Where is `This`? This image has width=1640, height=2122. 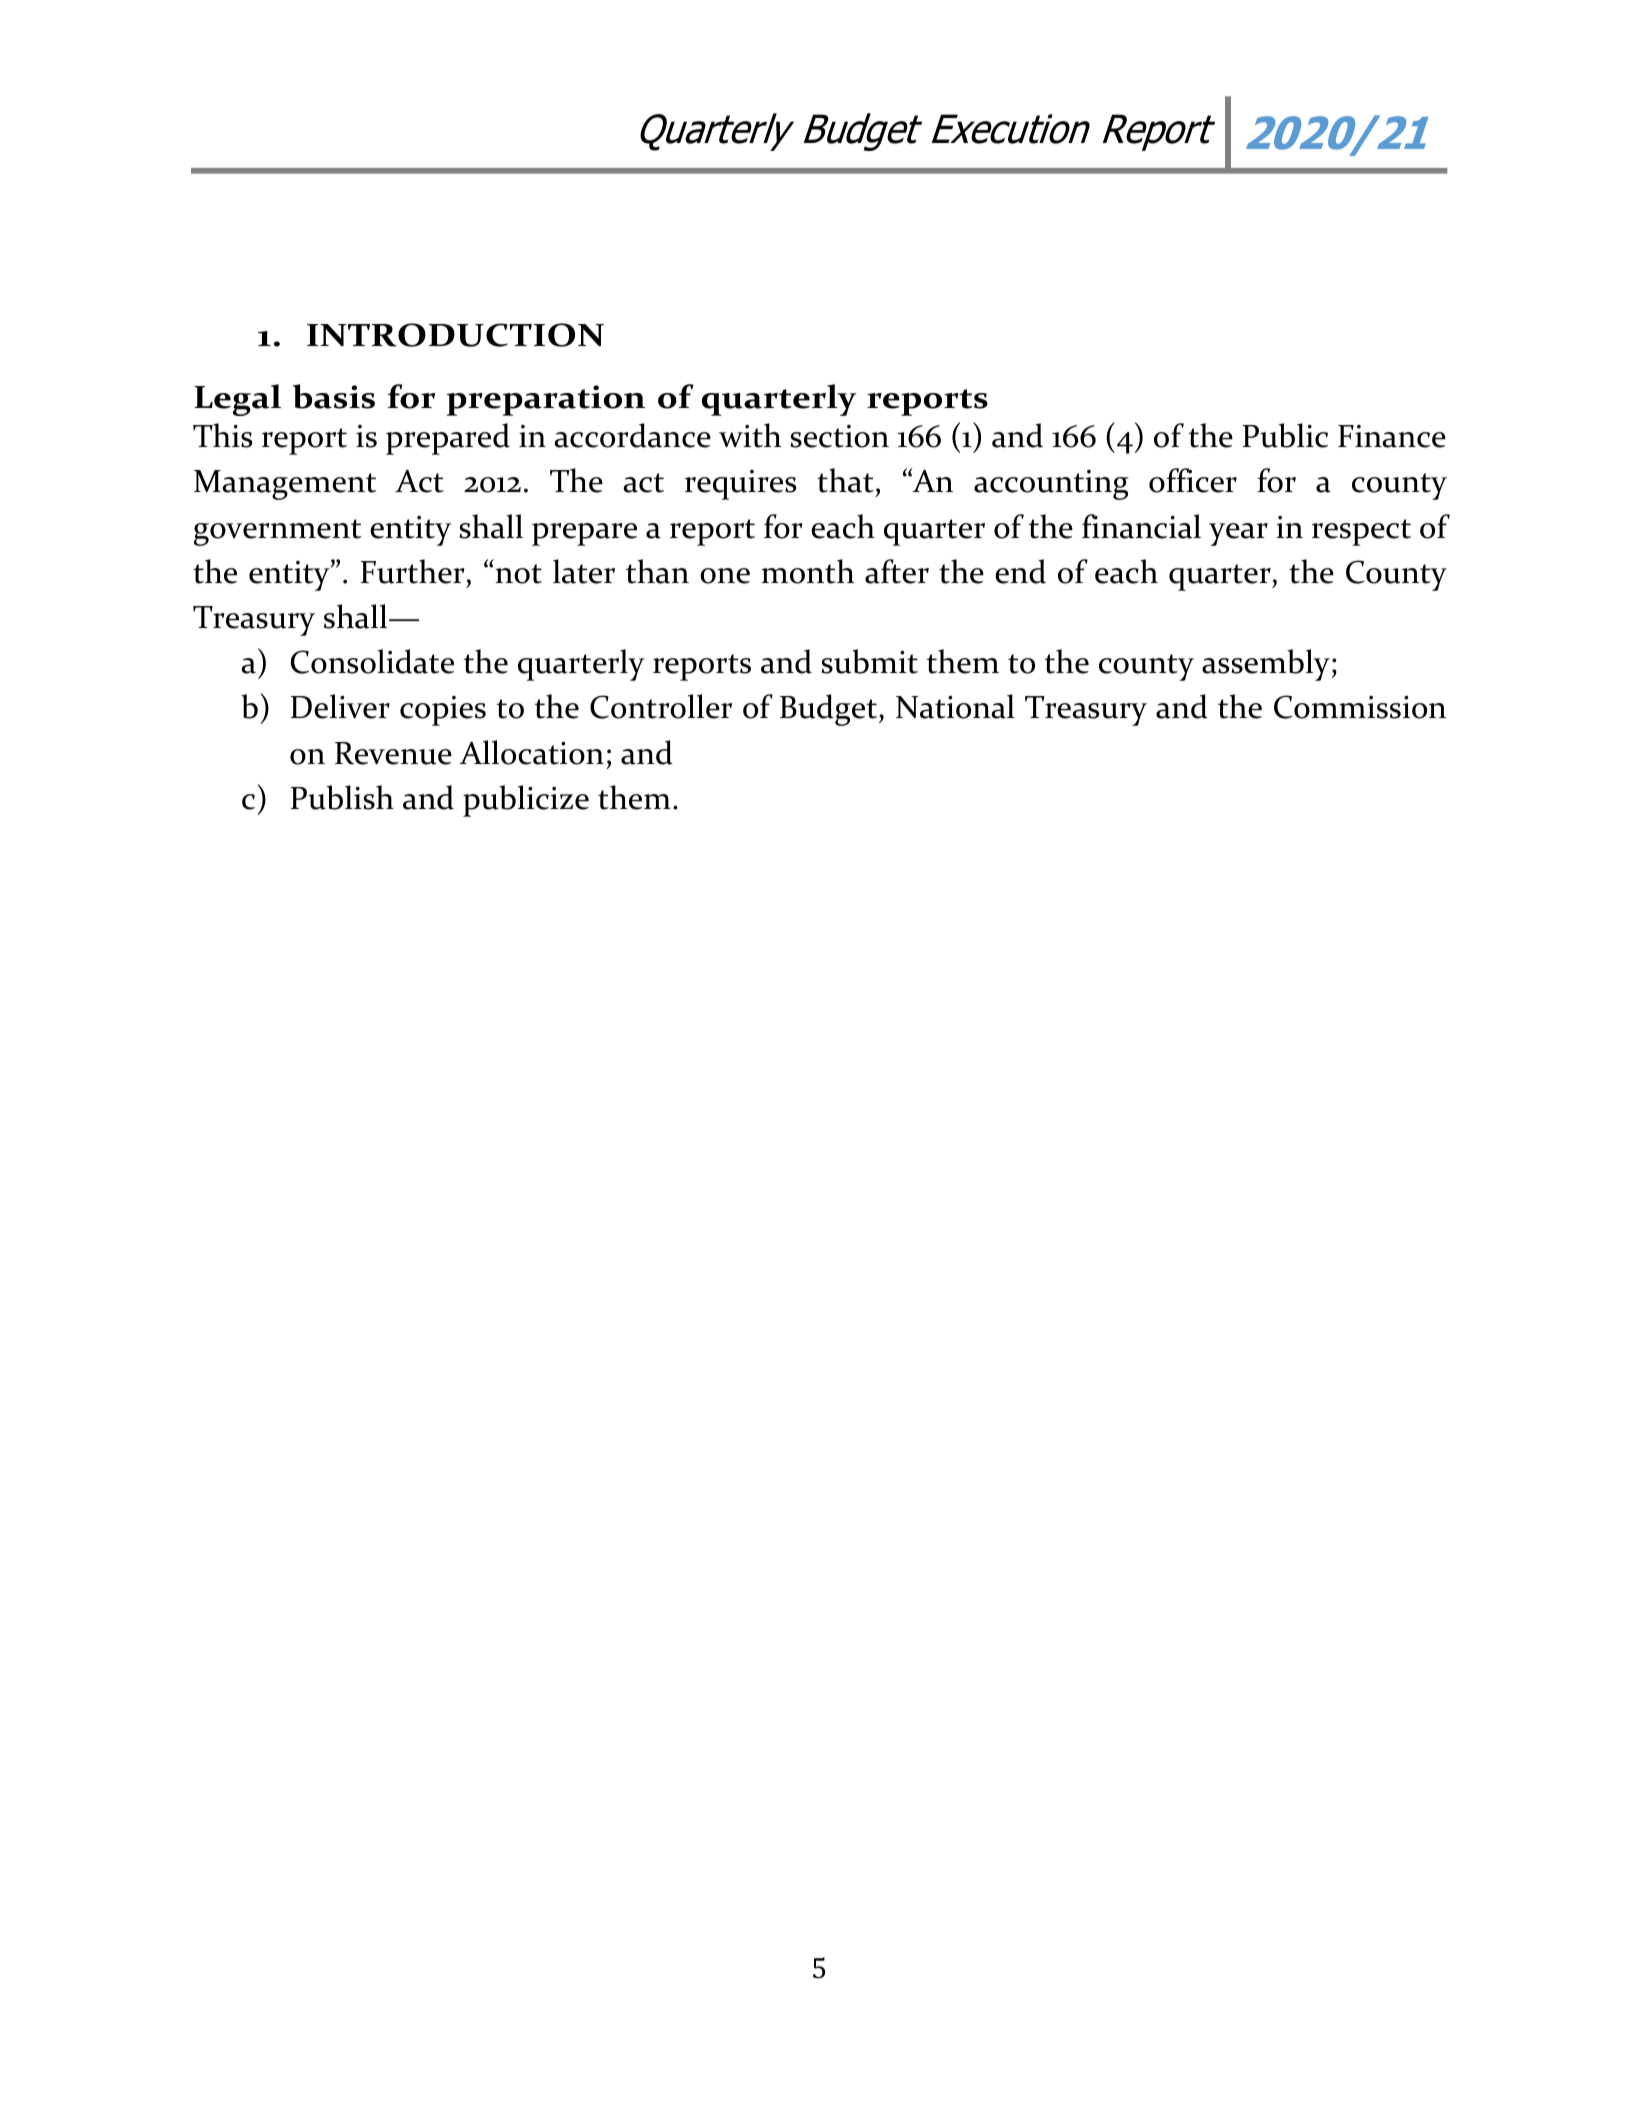
This is located at coordinates (222, 435).
